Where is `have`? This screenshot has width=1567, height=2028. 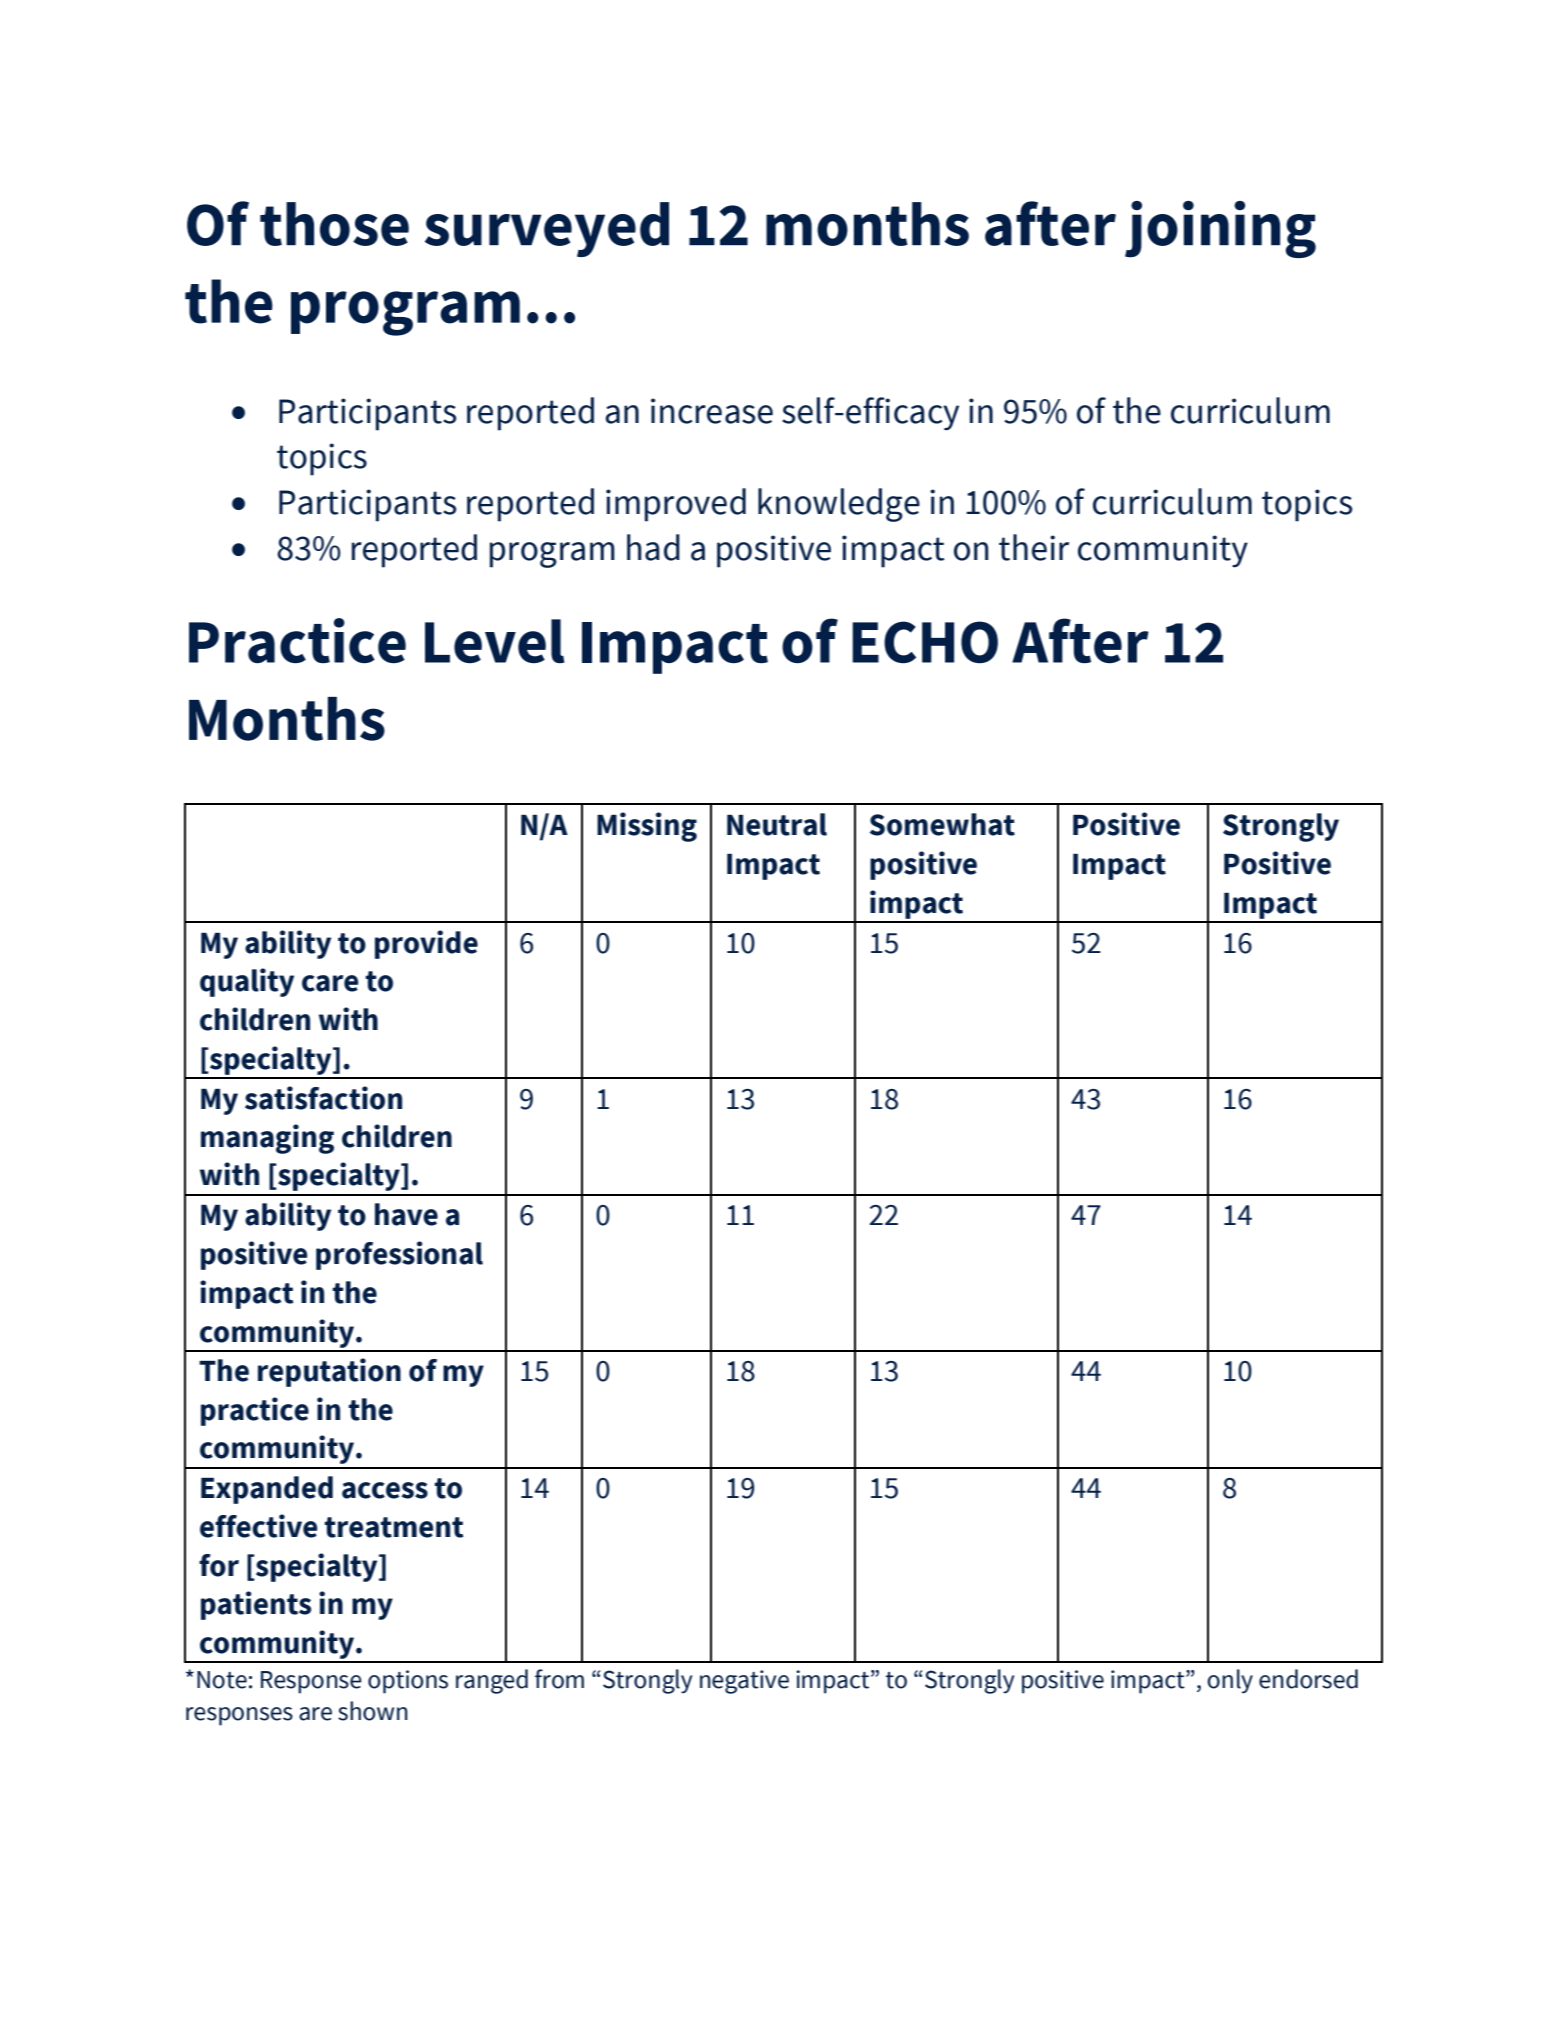 have is located at coordinates (406, 1214).
